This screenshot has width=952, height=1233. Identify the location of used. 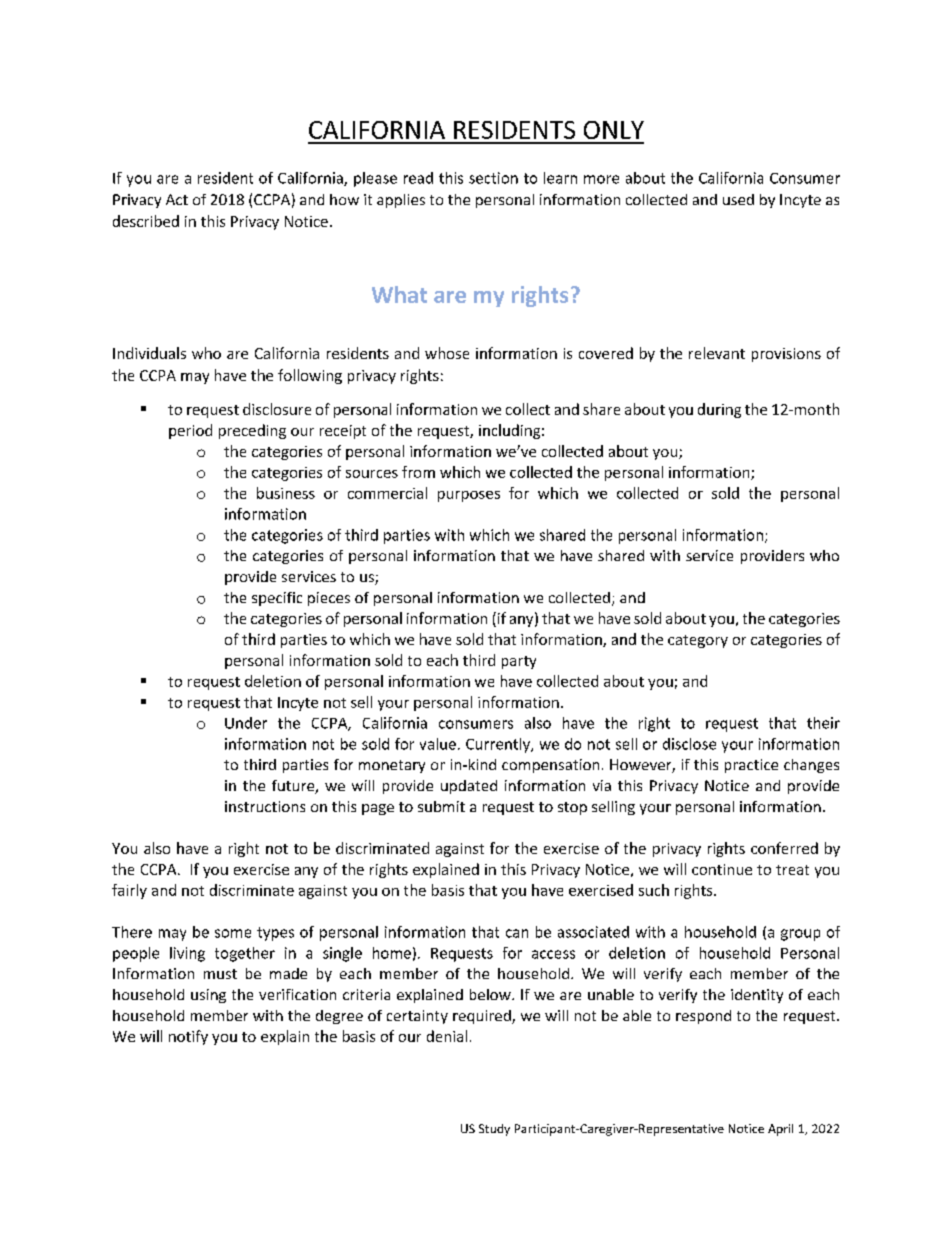
(738, 199).
